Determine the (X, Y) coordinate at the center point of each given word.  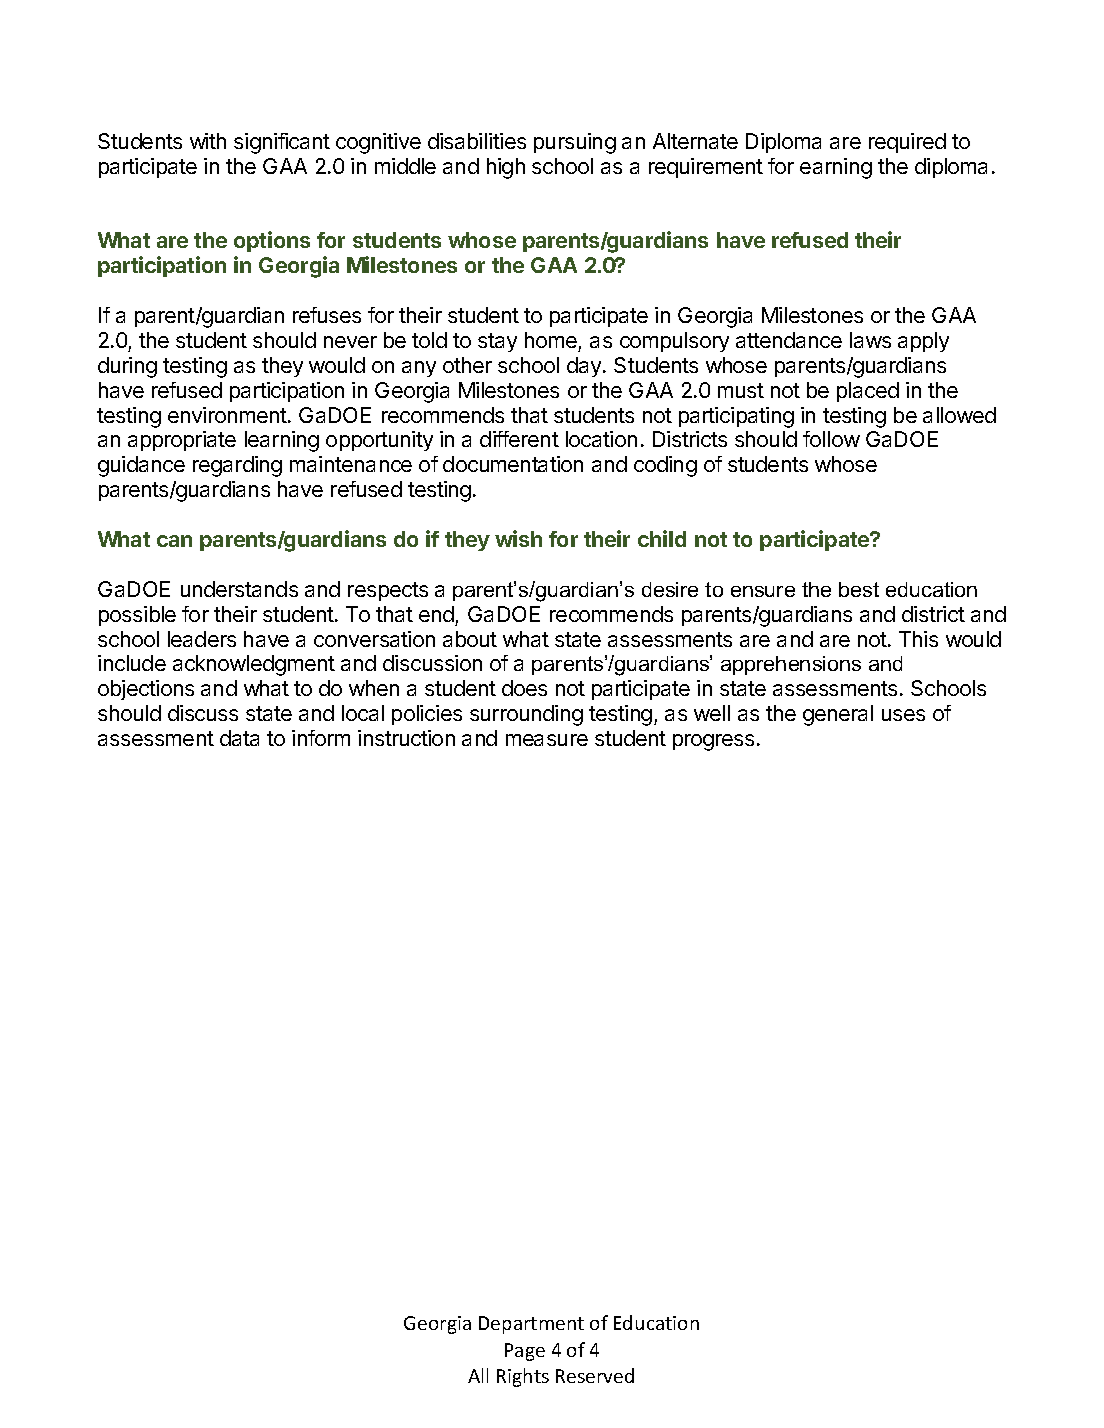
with (208, 141)
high (506, 168)
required (907, 143)
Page (525, 1352)
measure (547, 740)
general (838, 715)
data (239, 738)
